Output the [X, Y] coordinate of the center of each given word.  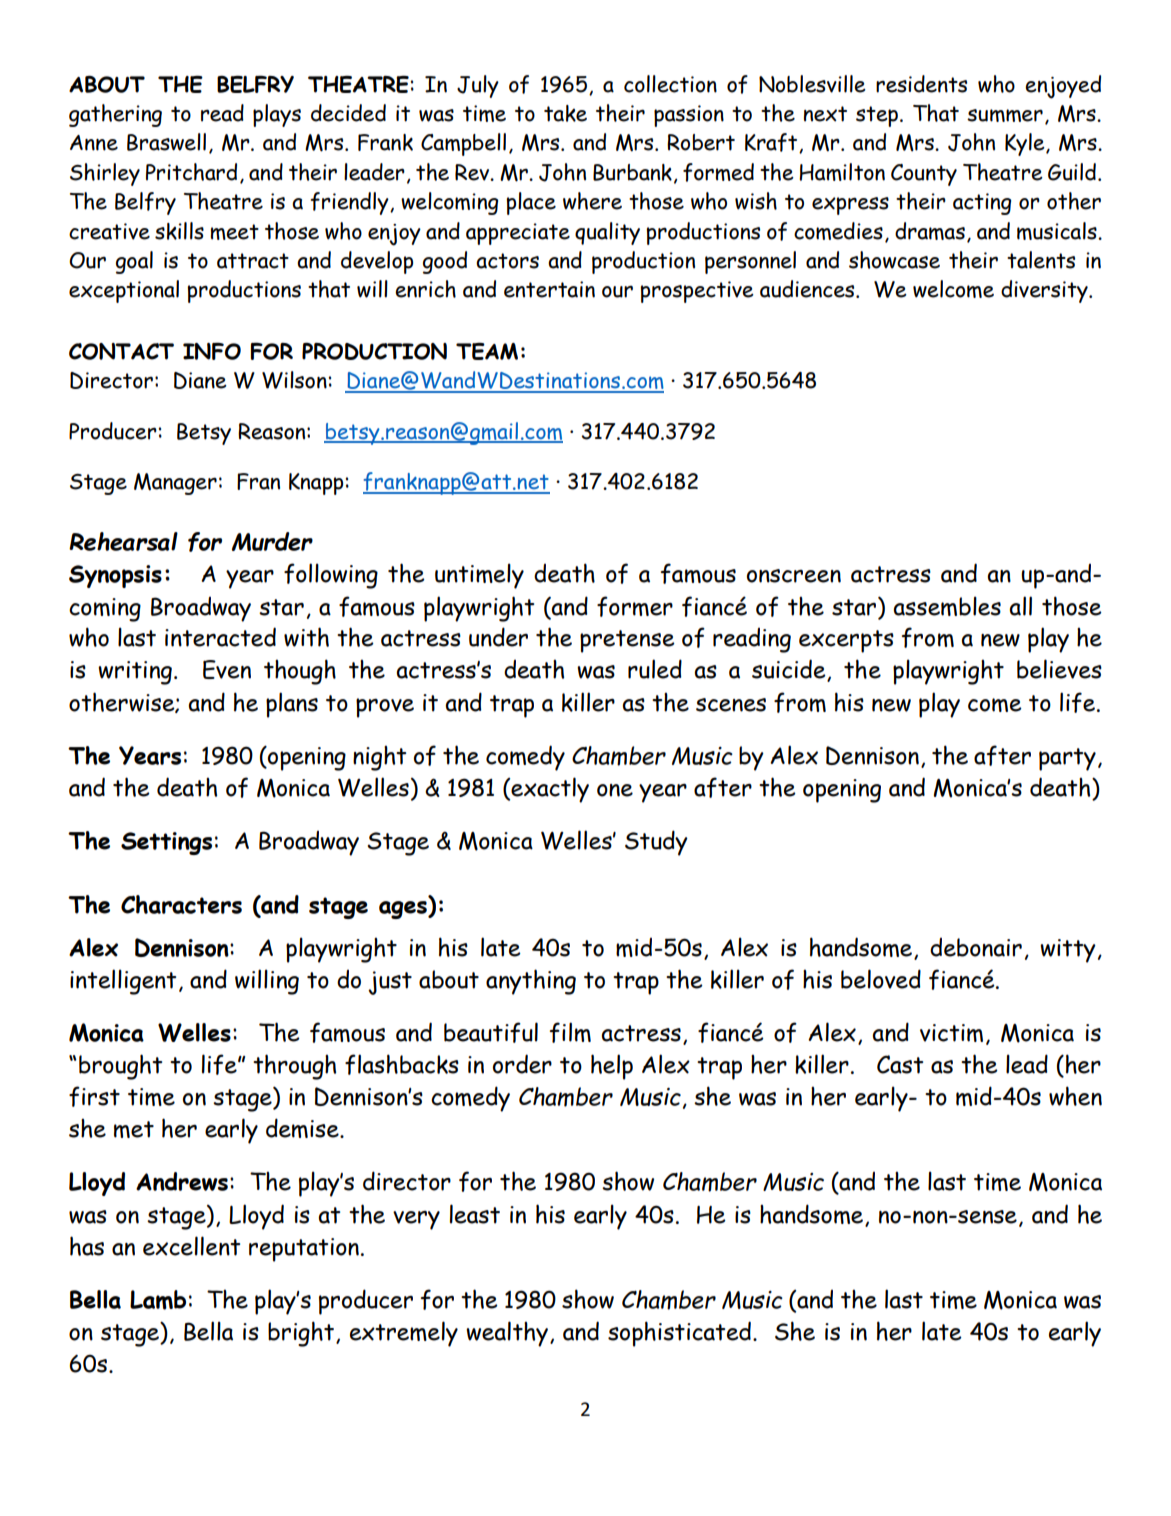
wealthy [507, 1334]
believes [1059, 669]
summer [1005, 115]
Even [227, 669]
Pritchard [191, 172]
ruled [655, 669]
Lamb [158, 1300]
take [565, 113]
